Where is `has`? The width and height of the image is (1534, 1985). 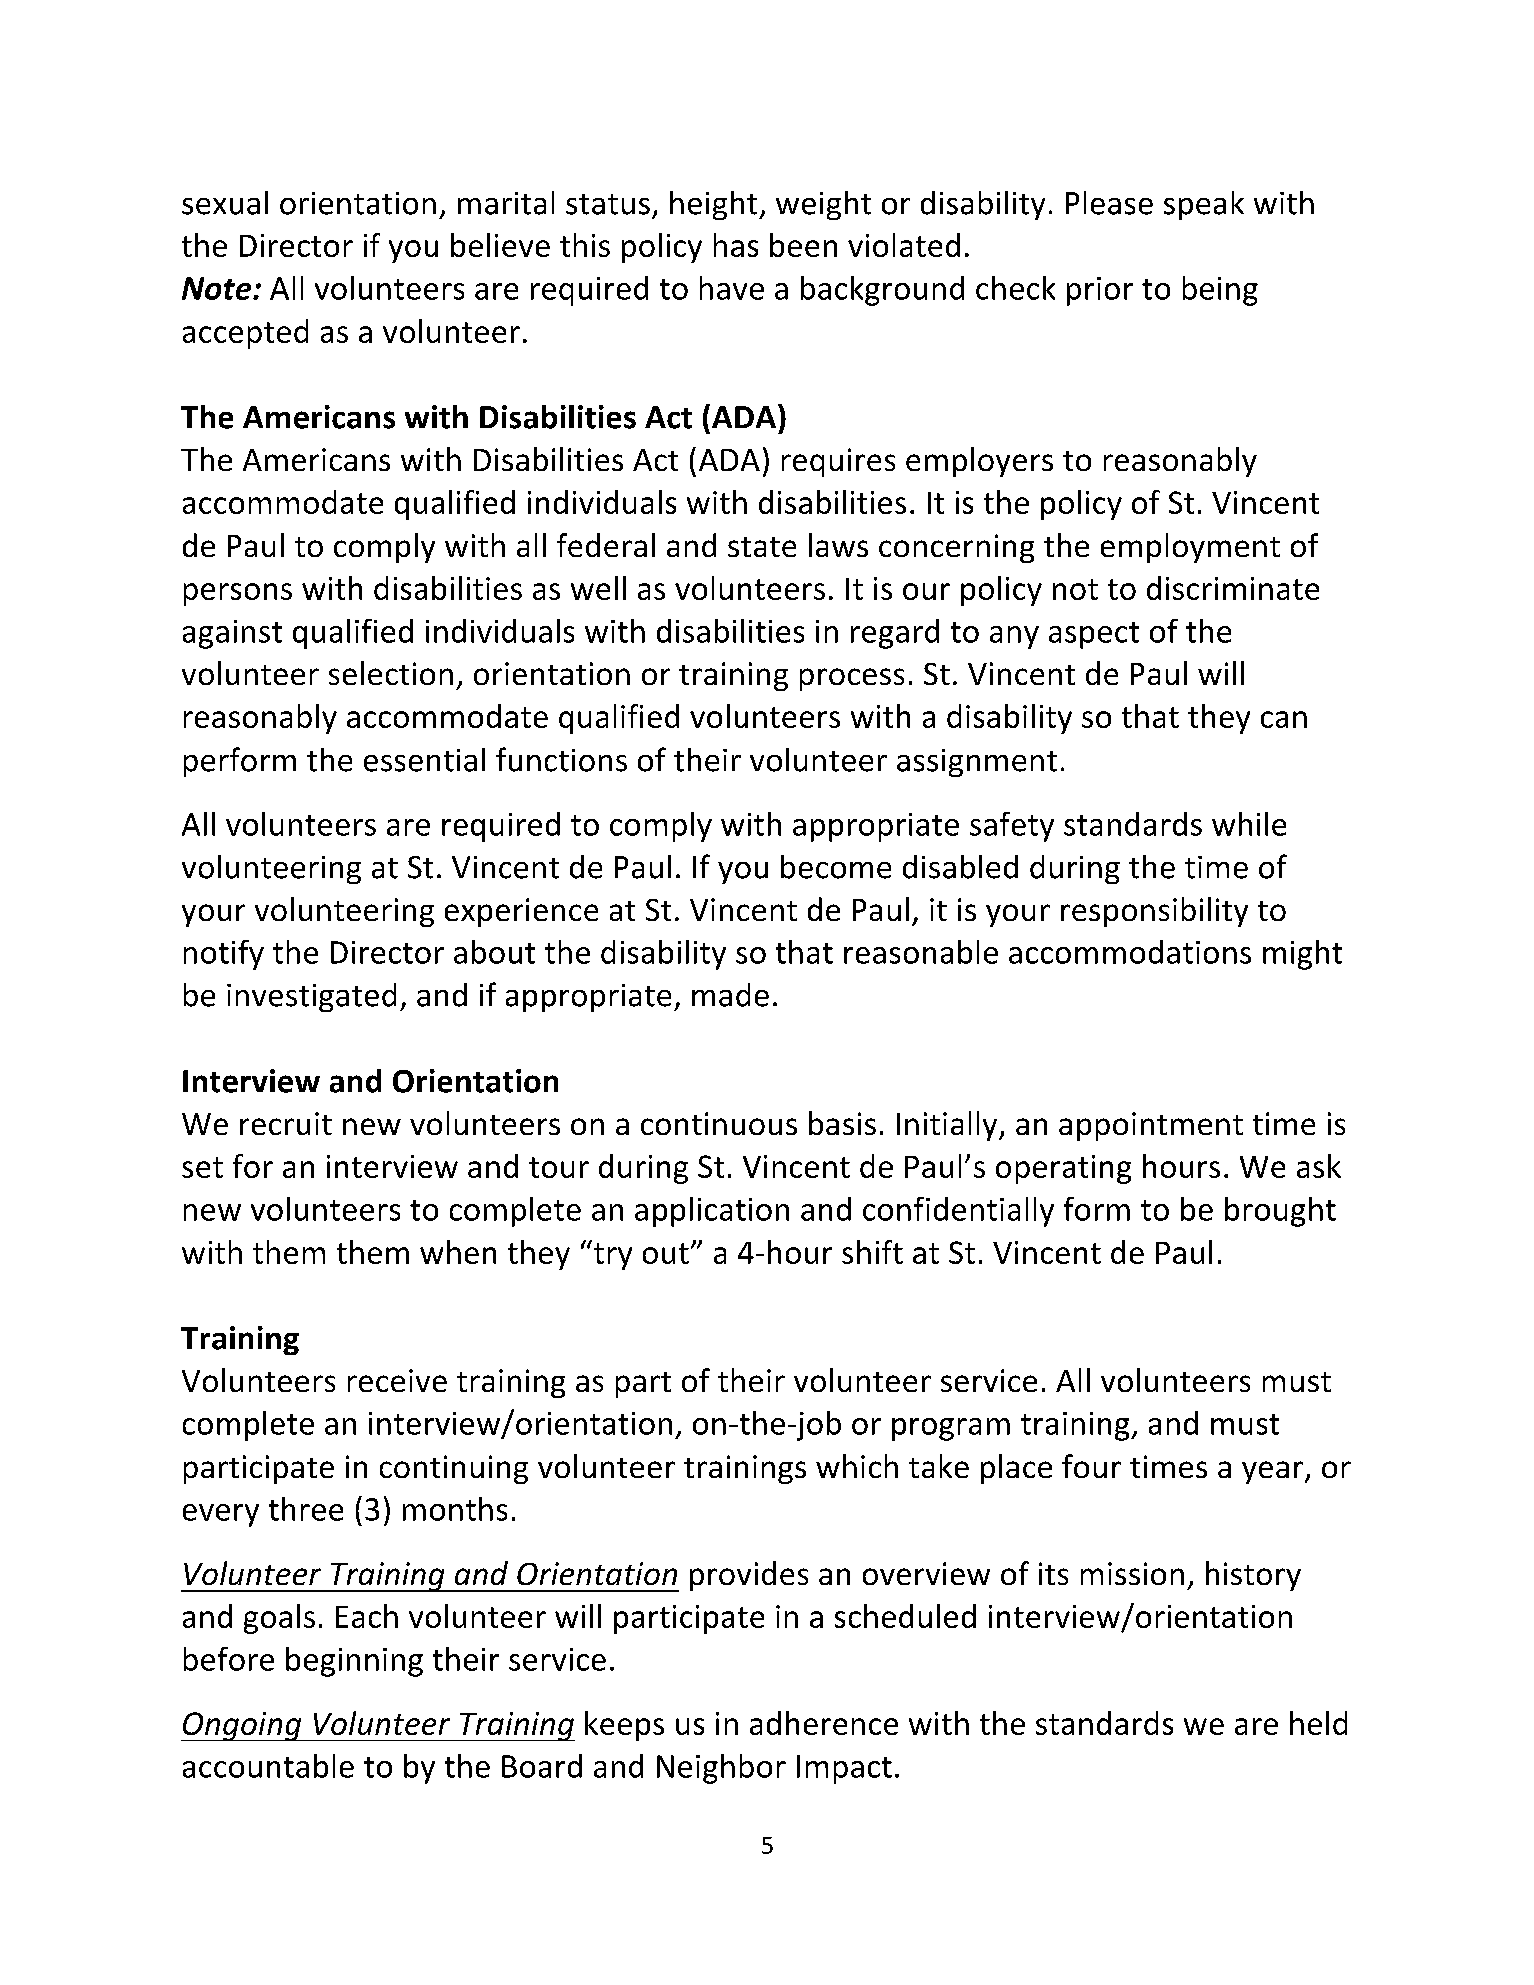 has is located at coordinates (736, 245).
